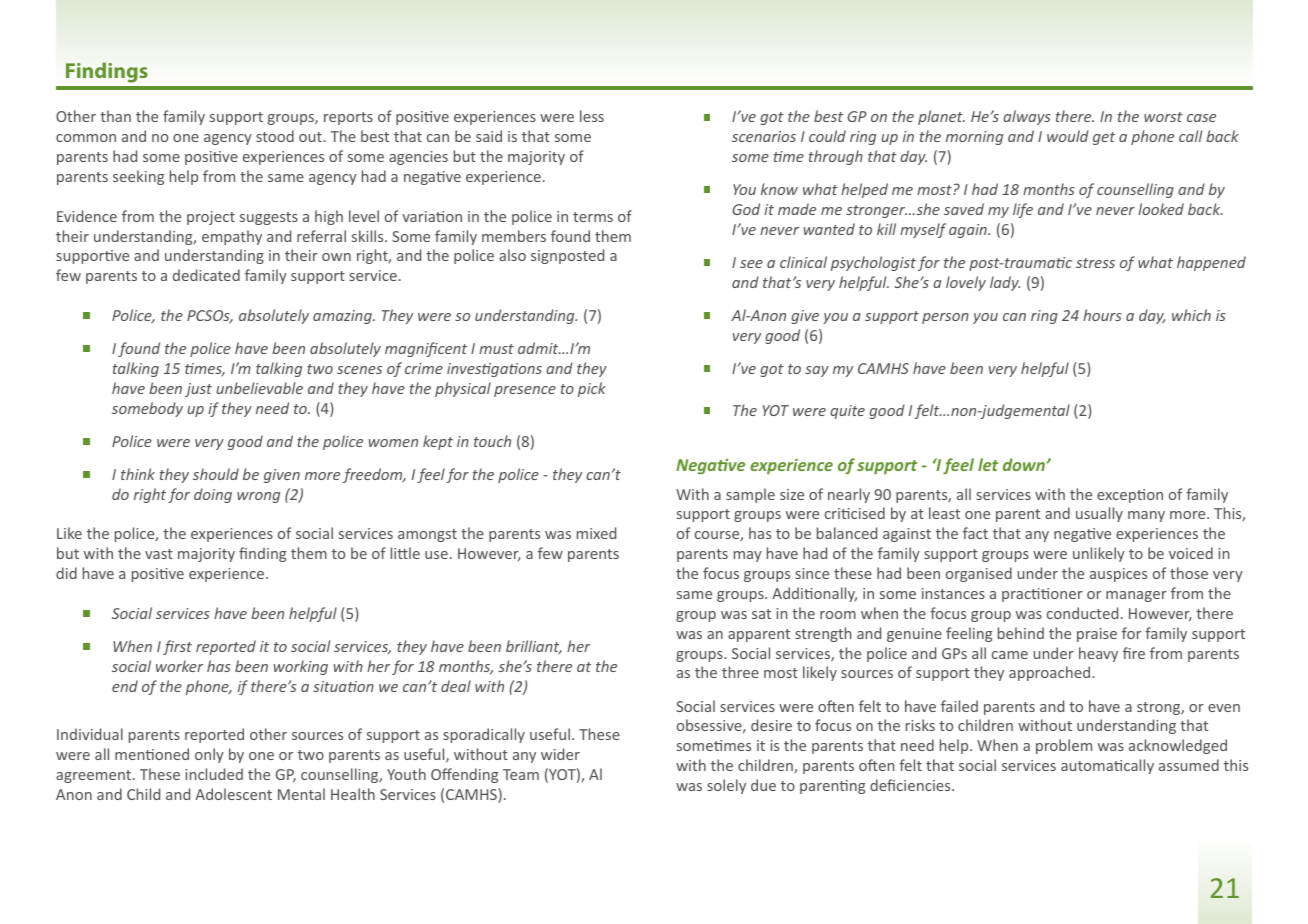 The image size is (1308, 924). I want to click on solely, so click(726, 786).
